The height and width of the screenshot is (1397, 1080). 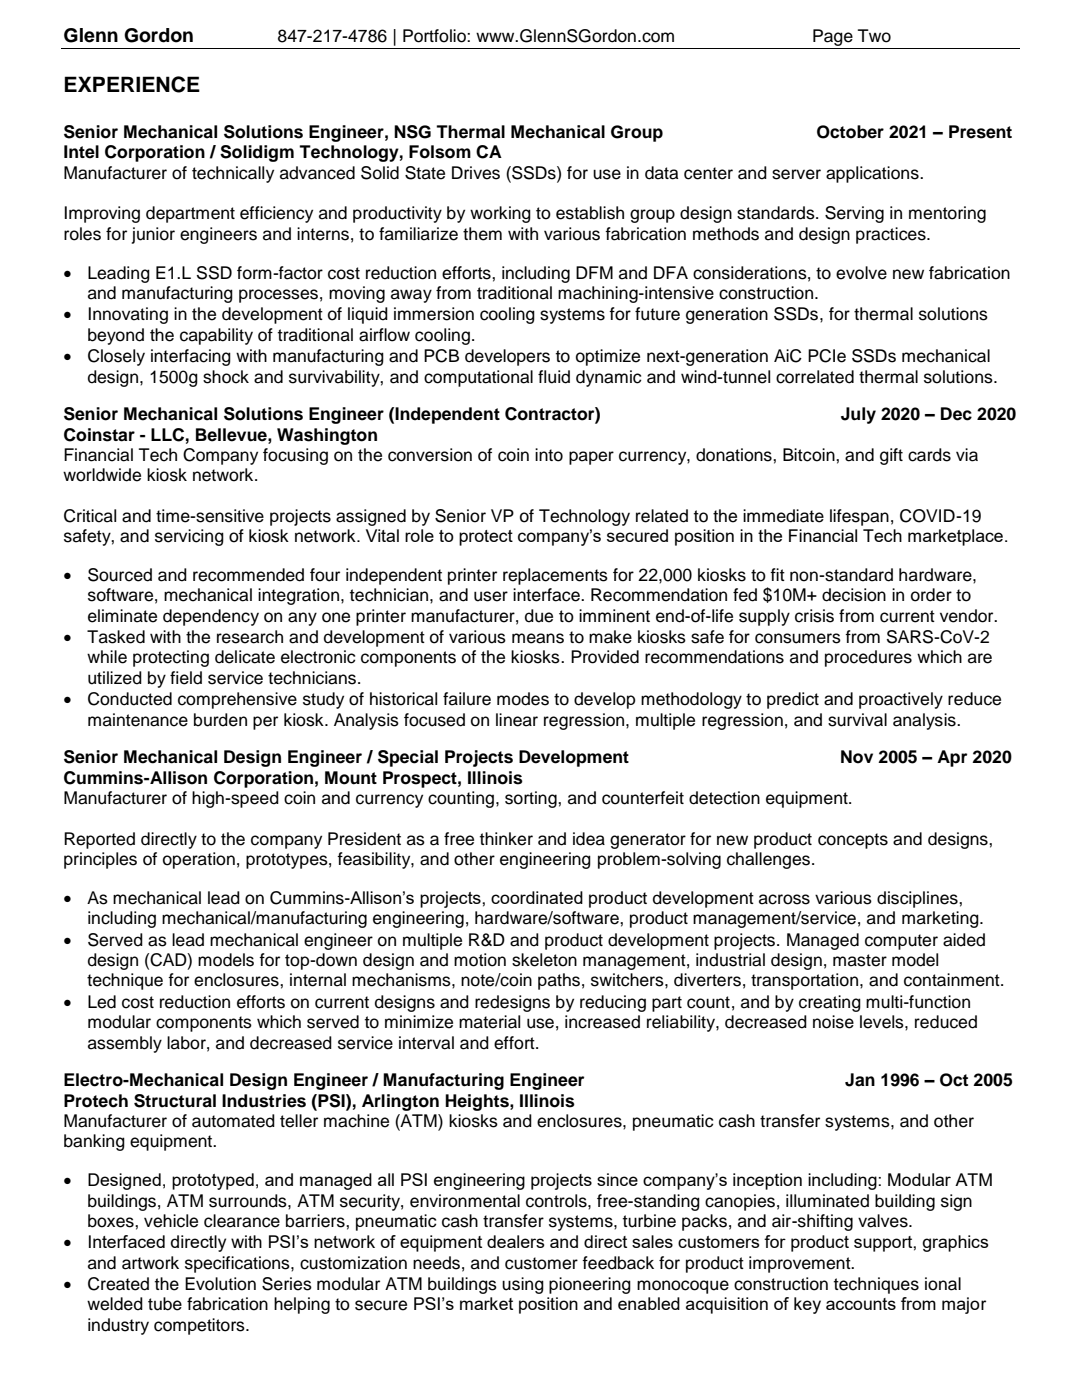 What do you see at coordinates (918, 899) in the screenshot?
I see `disciplines` at bounding box center [918, 899].
